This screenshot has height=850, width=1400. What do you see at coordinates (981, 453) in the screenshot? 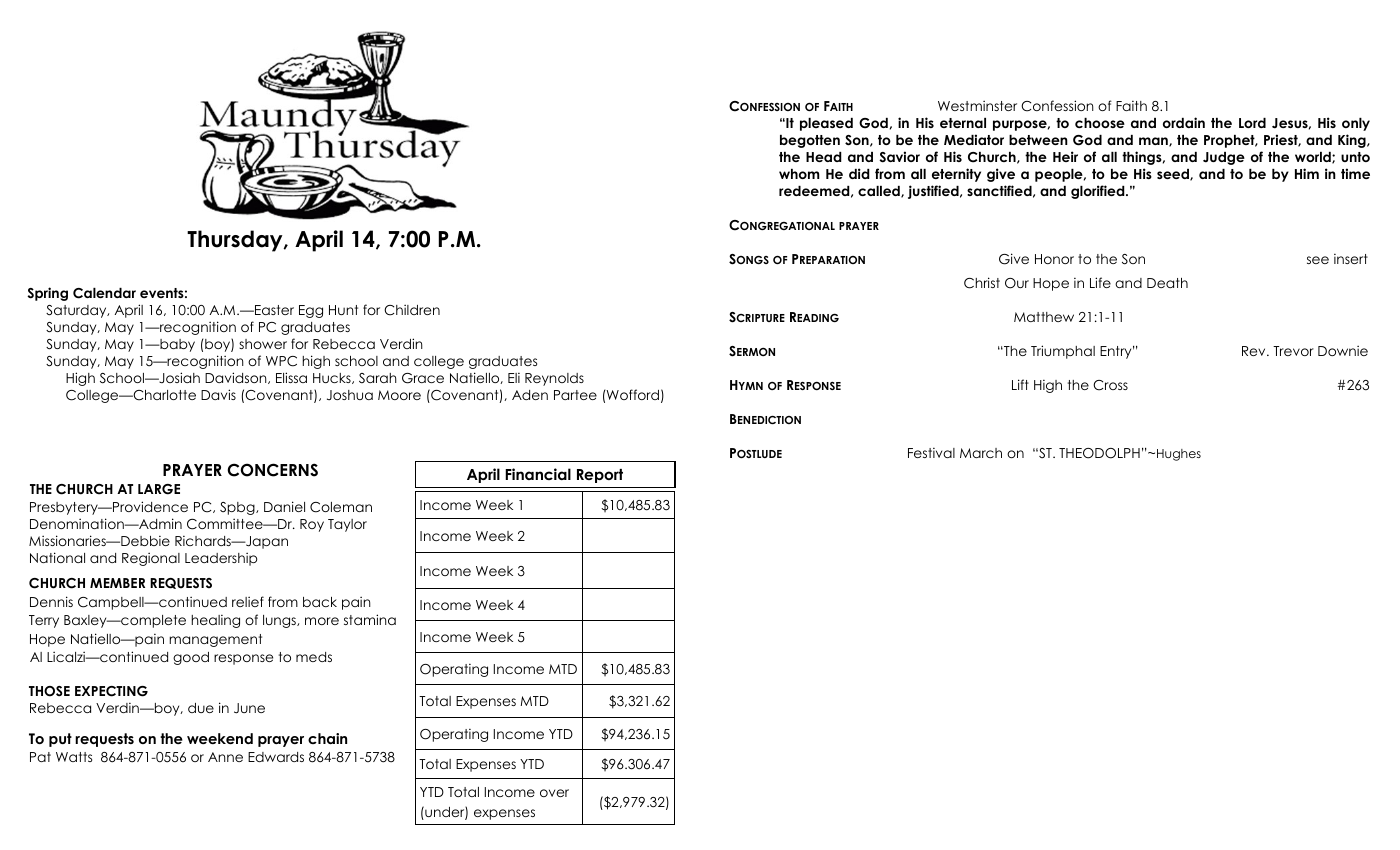
I see `March` at bounding box center [981, 453].
